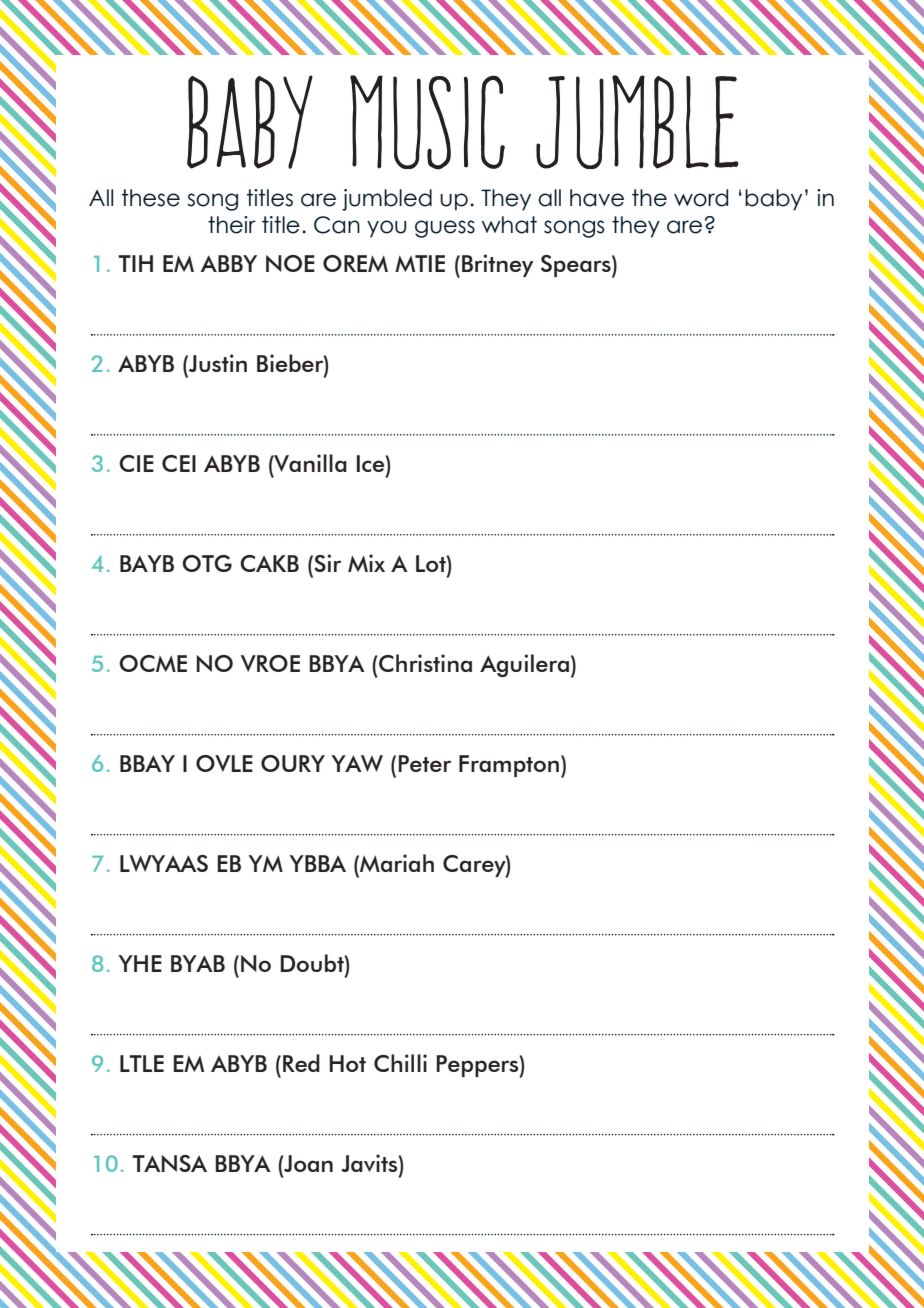 This image has width=924, height=1308. Describe the element at coordinates (597, 198) in the image. I see `have` at that location.
